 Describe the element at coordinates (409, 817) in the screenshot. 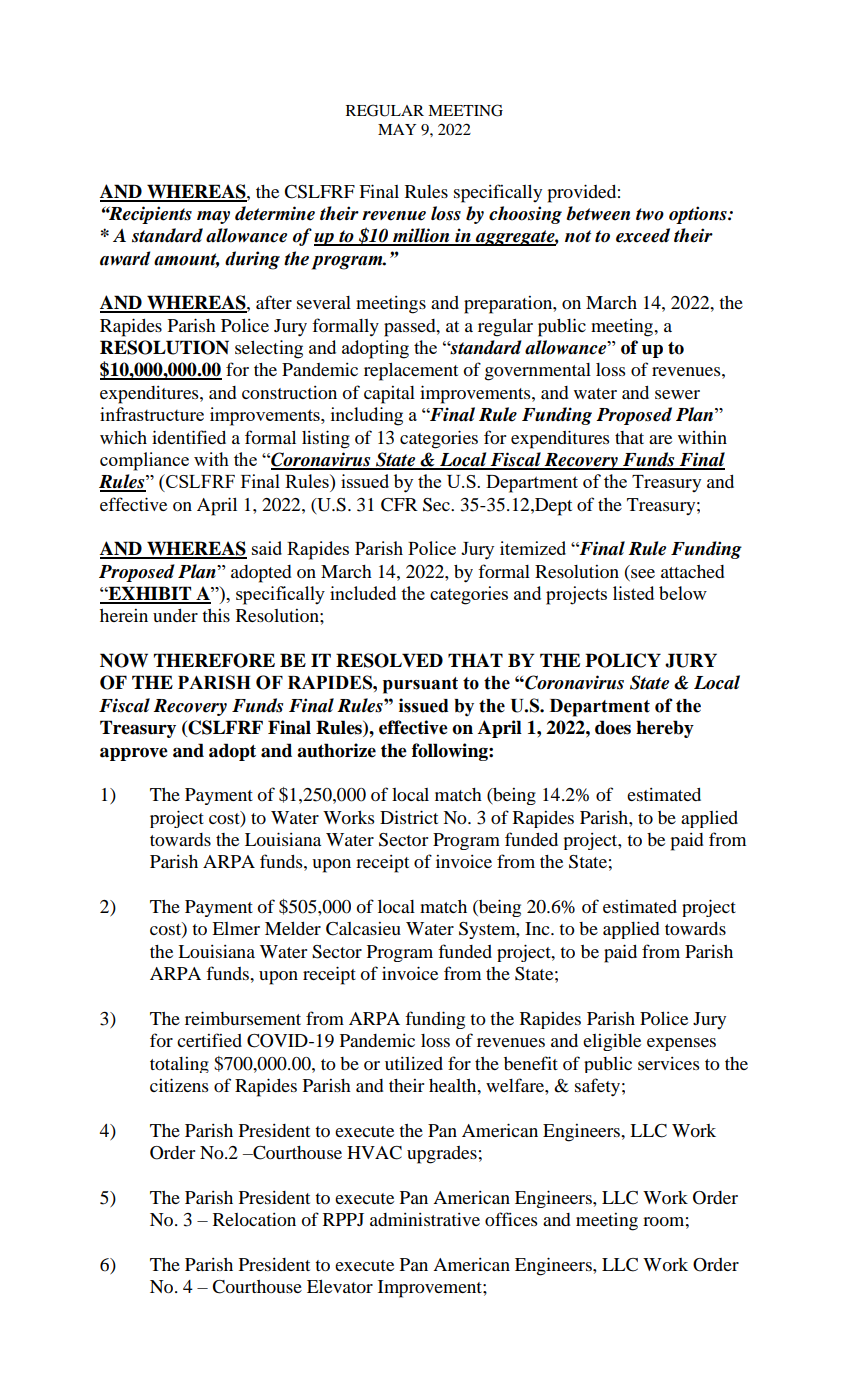

I see `District` at that location.
